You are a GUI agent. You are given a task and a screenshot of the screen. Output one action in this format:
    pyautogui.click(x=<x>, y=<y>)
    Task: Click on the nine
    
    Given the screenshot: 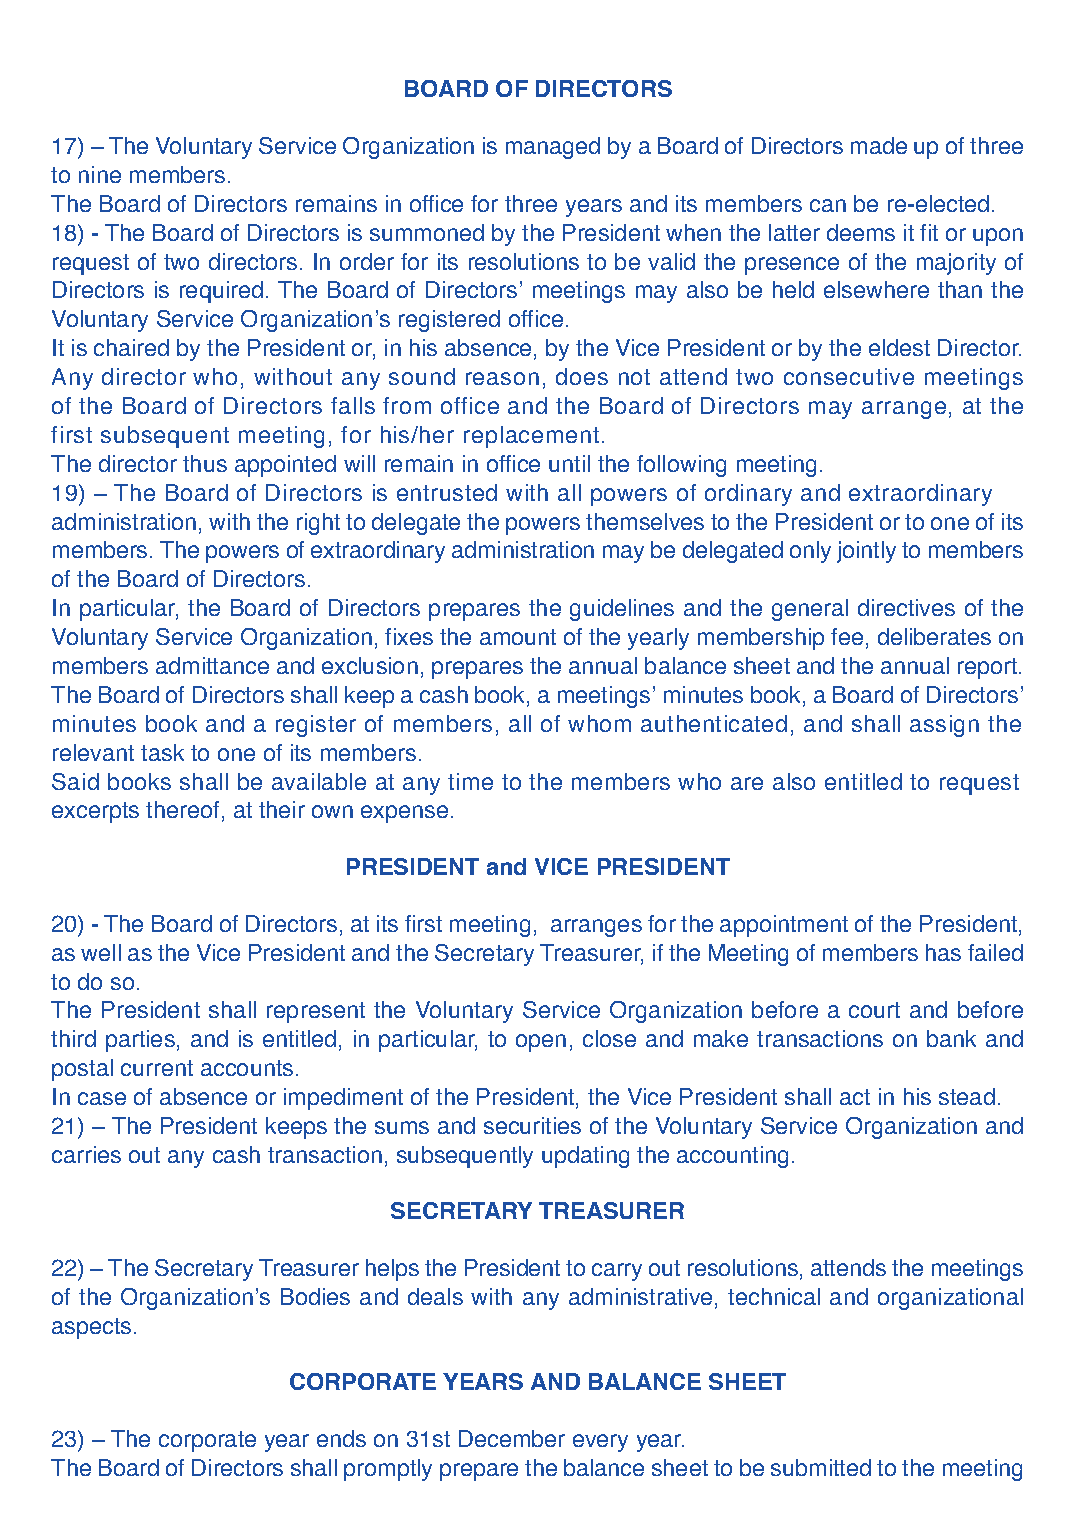 What is the action you would take?
    pyautogui.click(x=100, y=174)
